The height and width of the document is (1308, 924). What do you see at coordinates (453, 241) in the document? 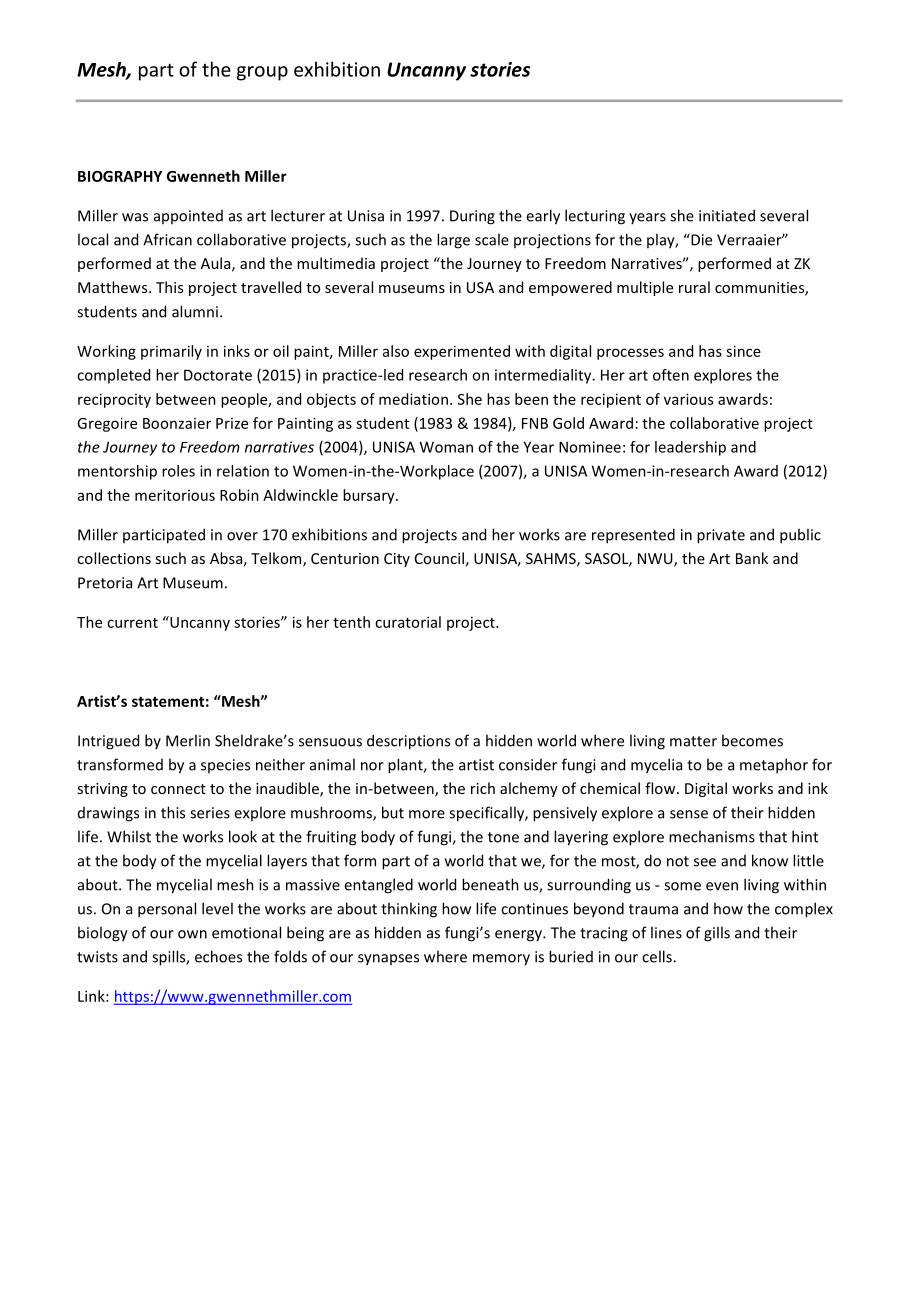
I see `large` at bounding box center [453, 241].
